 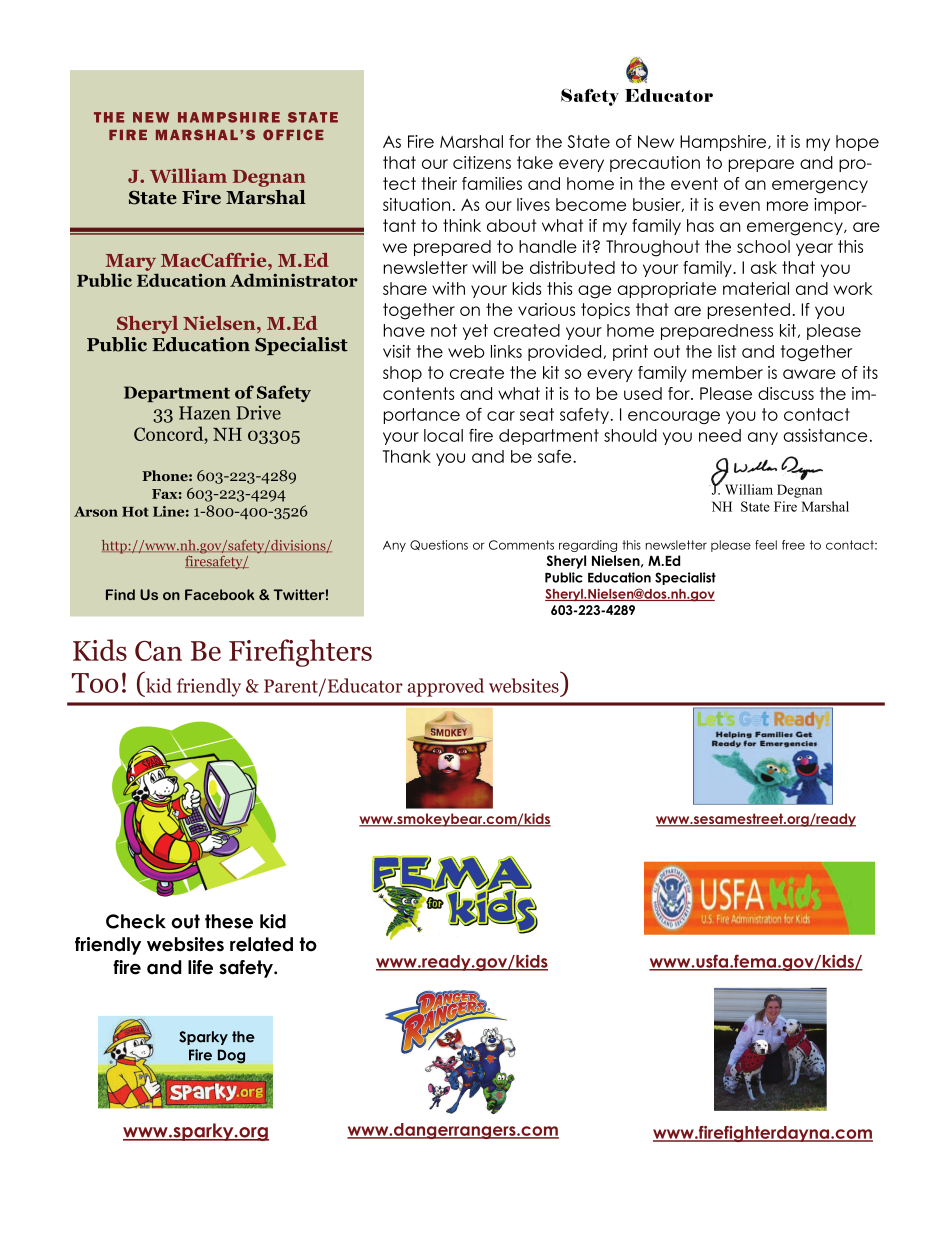 I want to click on OFFICE, so click(x=293, y=134).
